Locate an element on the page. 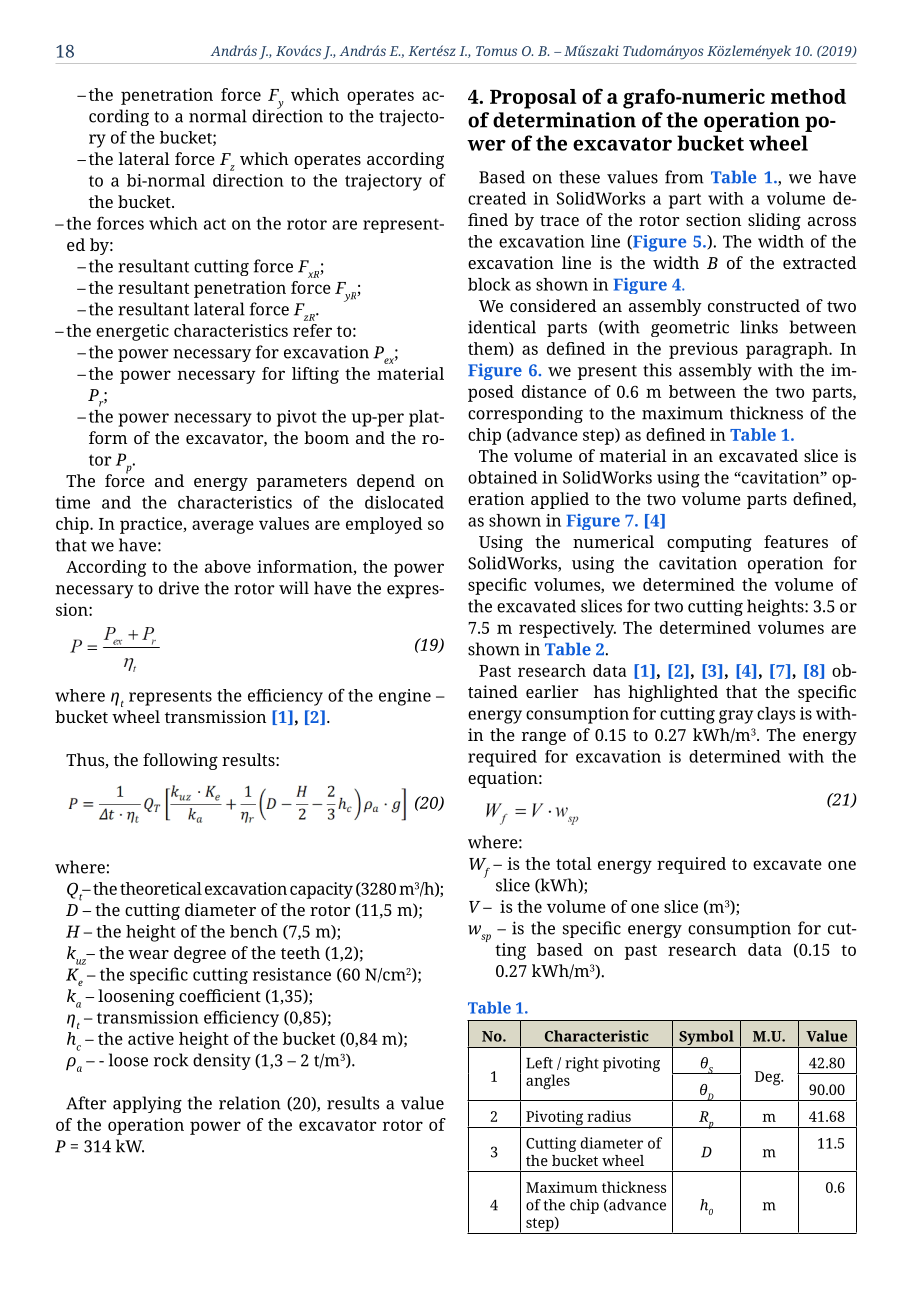  applying is located at coordinates (147, 1104).
